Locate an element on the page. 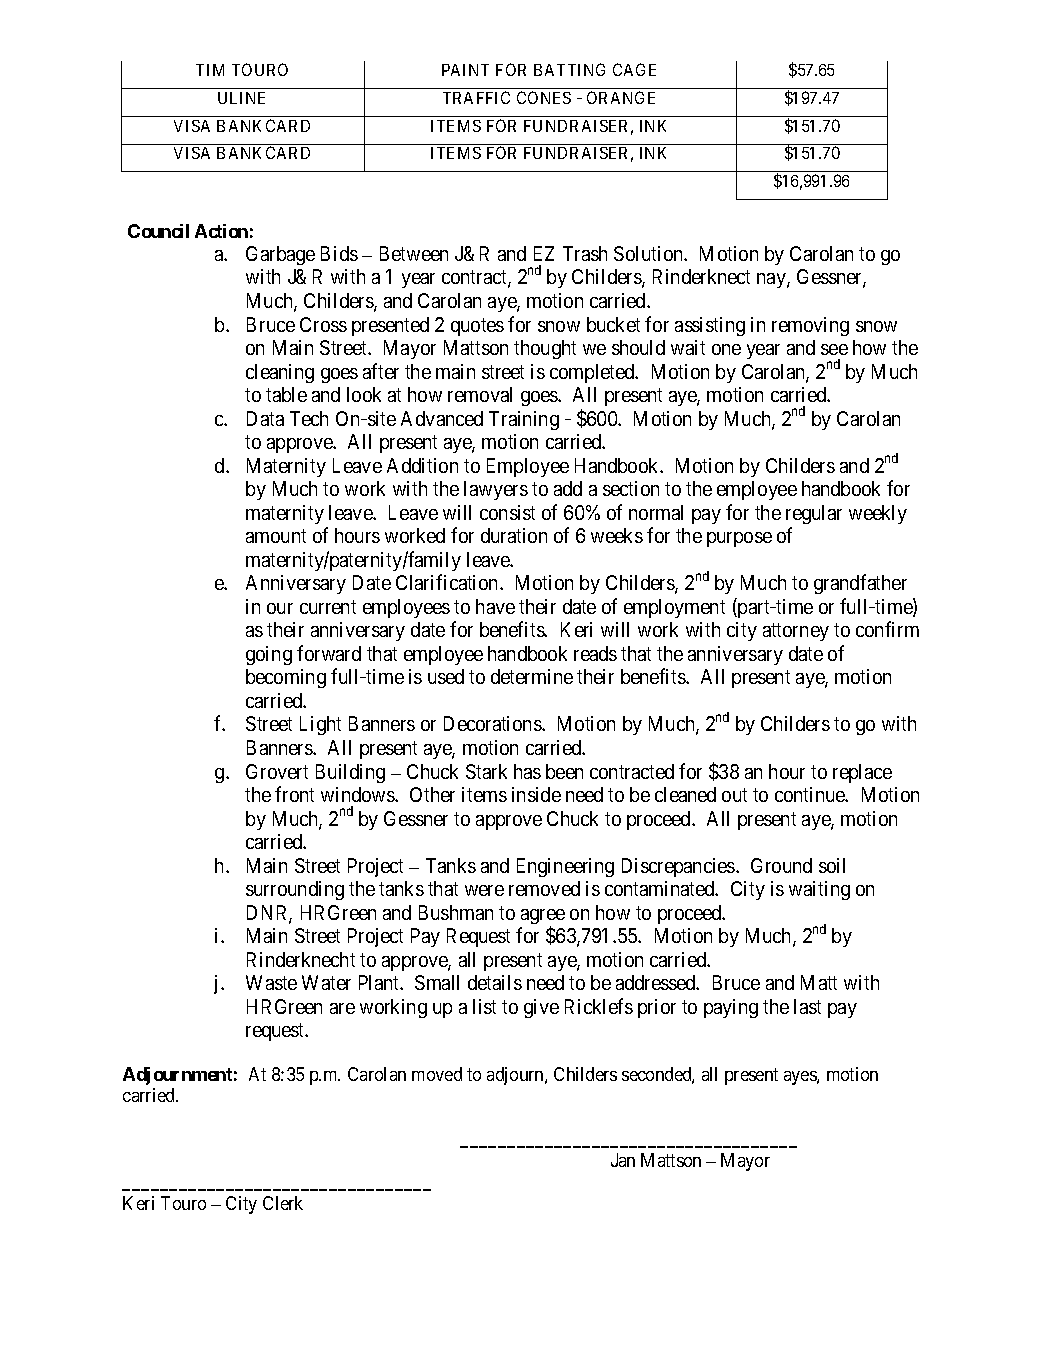 Image resolution: width=1044 pixels, height=1350 pixels. Waste is located at coordinates (271, 982).
